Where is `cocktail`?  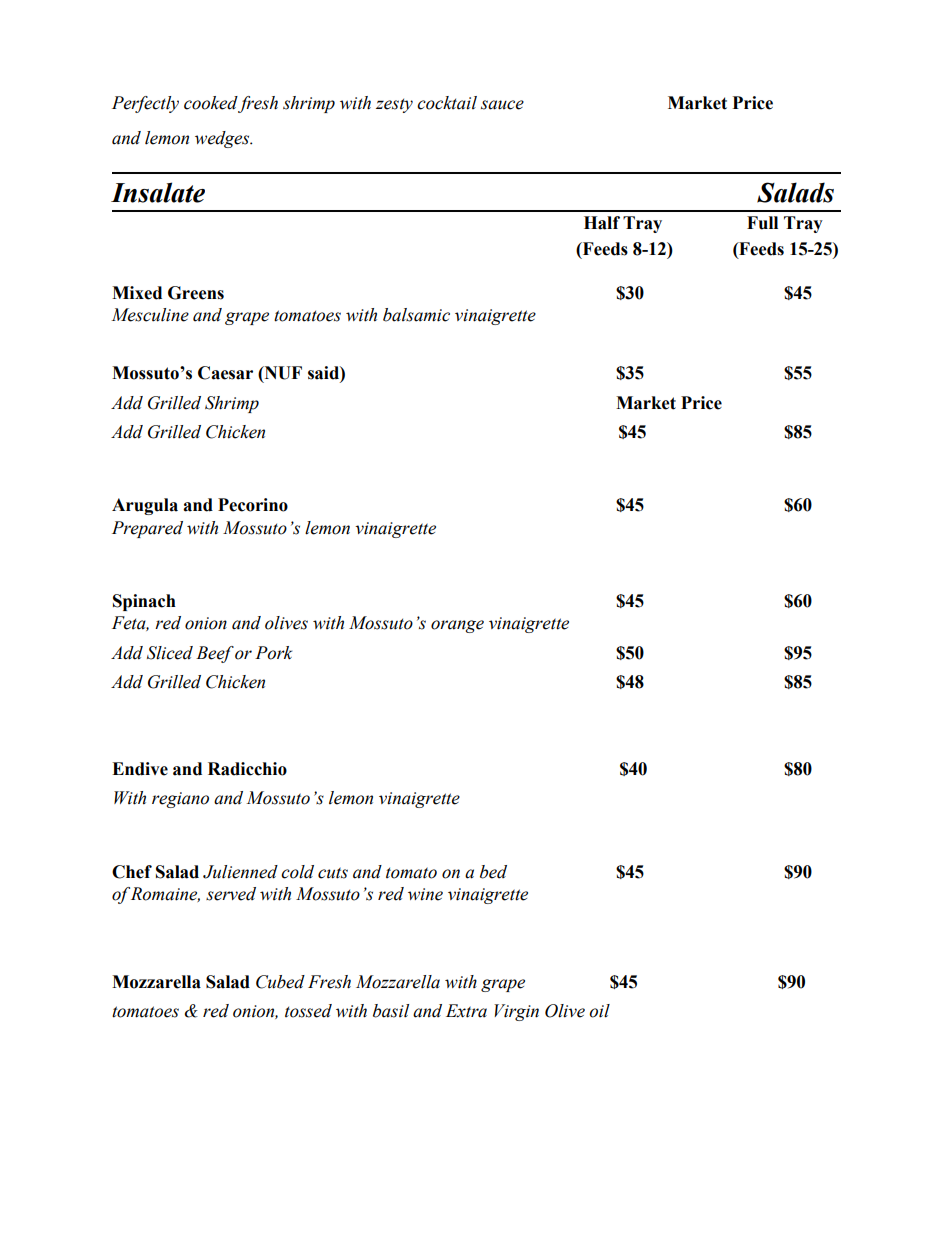
cocktail is located at coordinates (447, 103).
